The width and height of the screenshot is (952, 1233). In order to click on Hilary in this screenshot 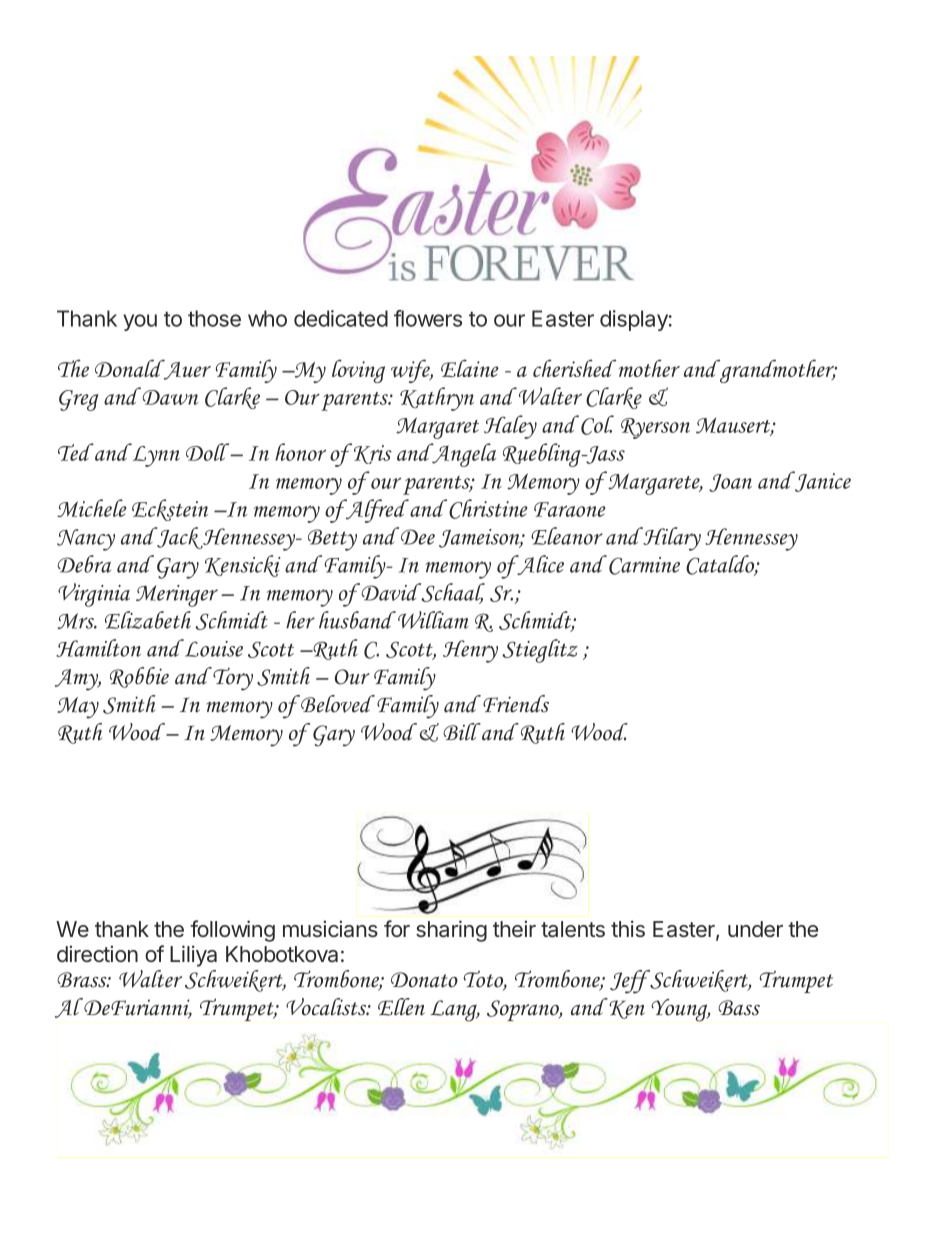, I will do `click(671, 539)`.
